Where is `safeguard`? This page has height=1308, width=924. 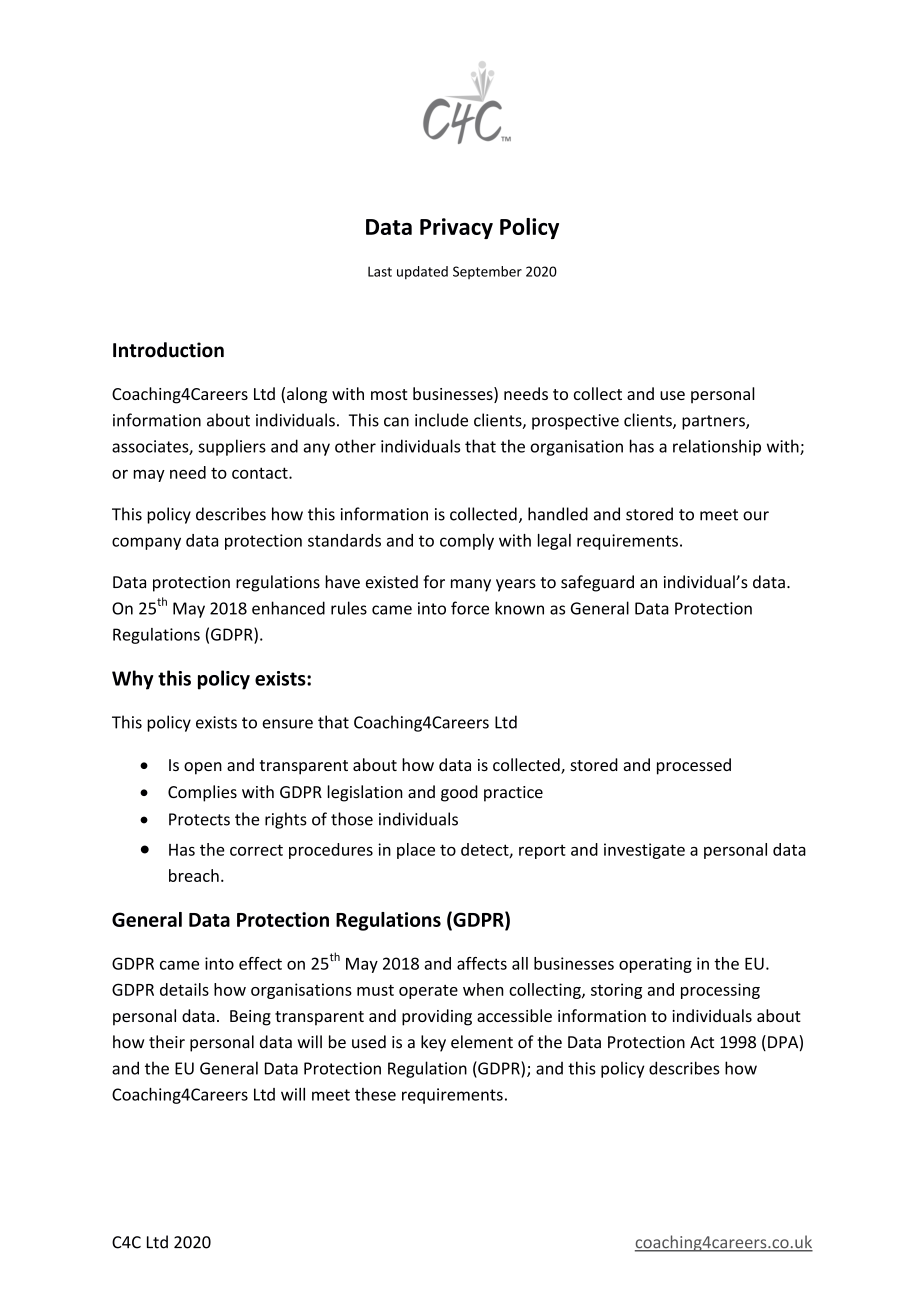
safeguard is located at coordinates (597, 583).
